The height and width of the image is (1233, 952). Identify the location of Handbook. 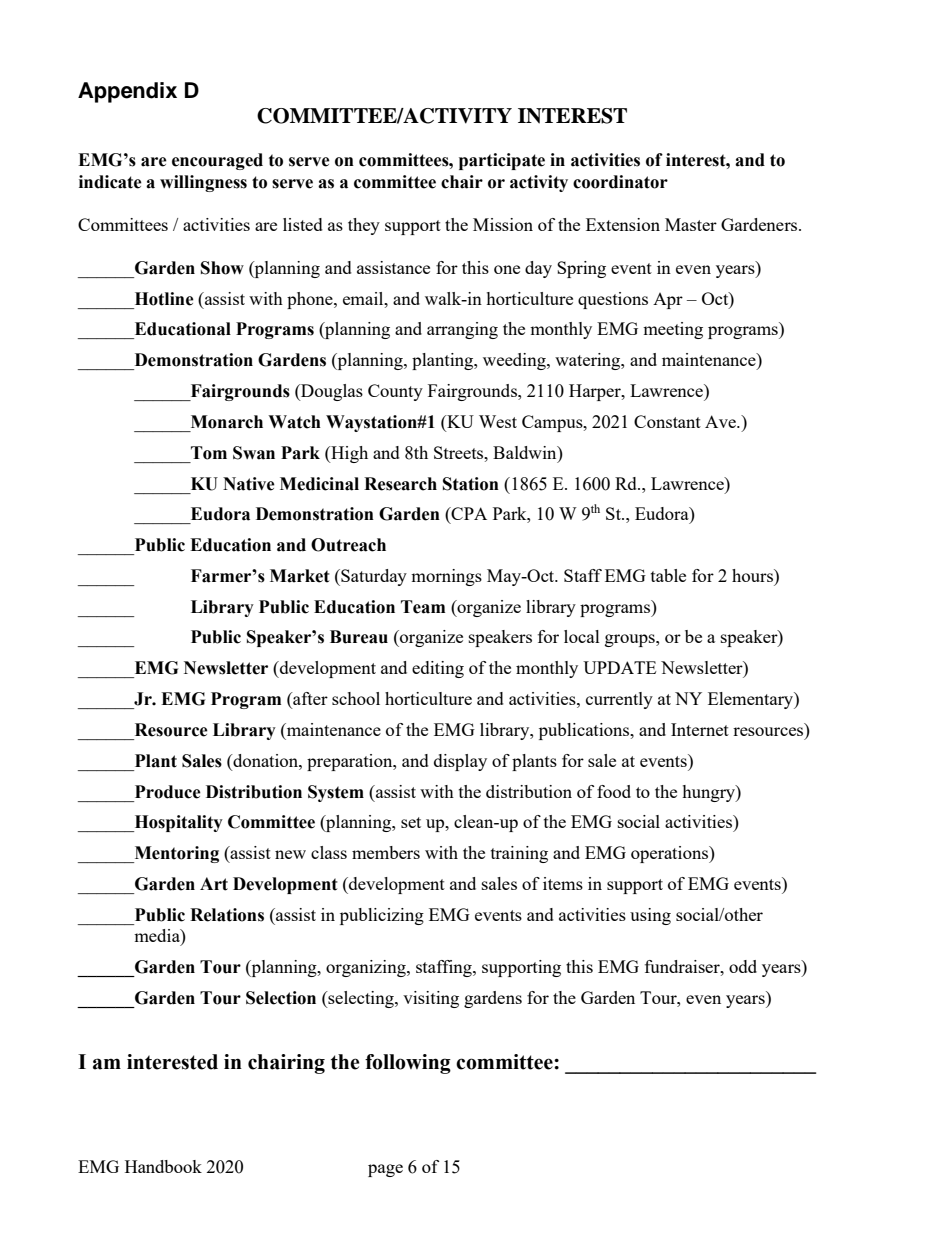
(163, 1166).
